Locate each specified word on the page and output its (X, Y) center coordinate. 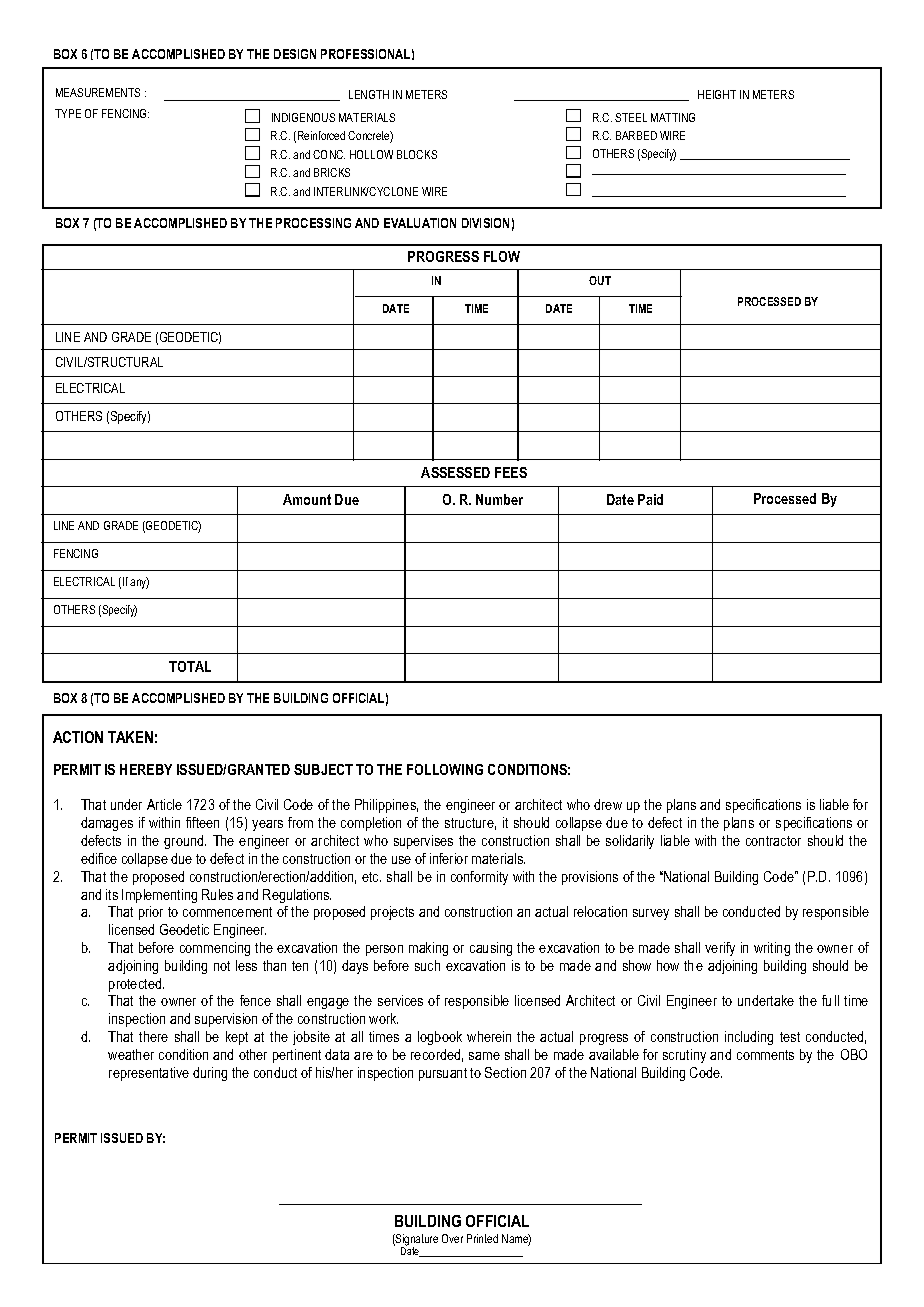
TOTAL (190, 666)
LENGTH (369, 94)
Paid (650, 499)
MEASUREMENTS (98, 92)
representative (149, 1074)
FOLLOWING (445, 769)
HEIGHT (717, 94)
